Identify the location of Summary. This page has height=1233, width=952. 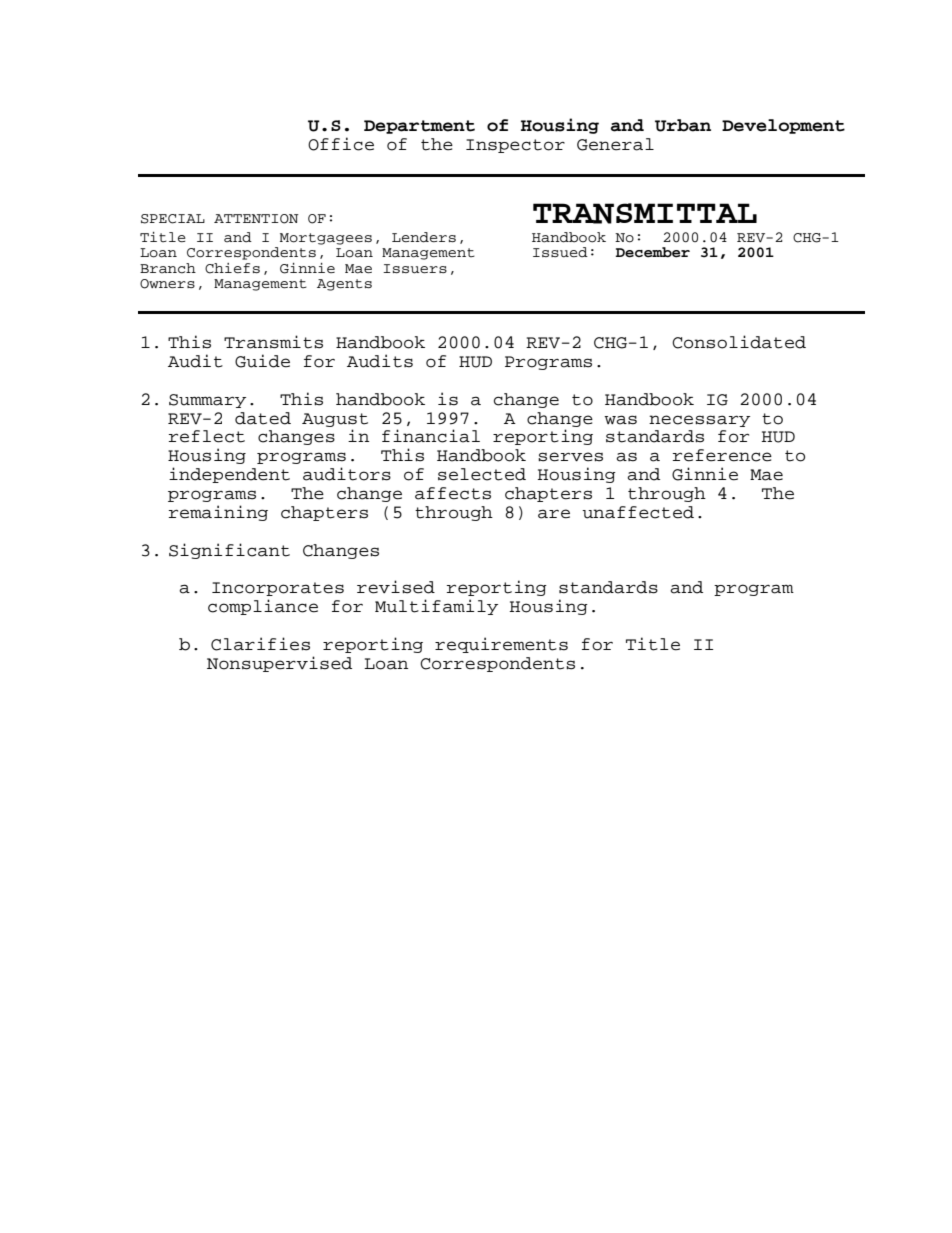
(207, 401).
